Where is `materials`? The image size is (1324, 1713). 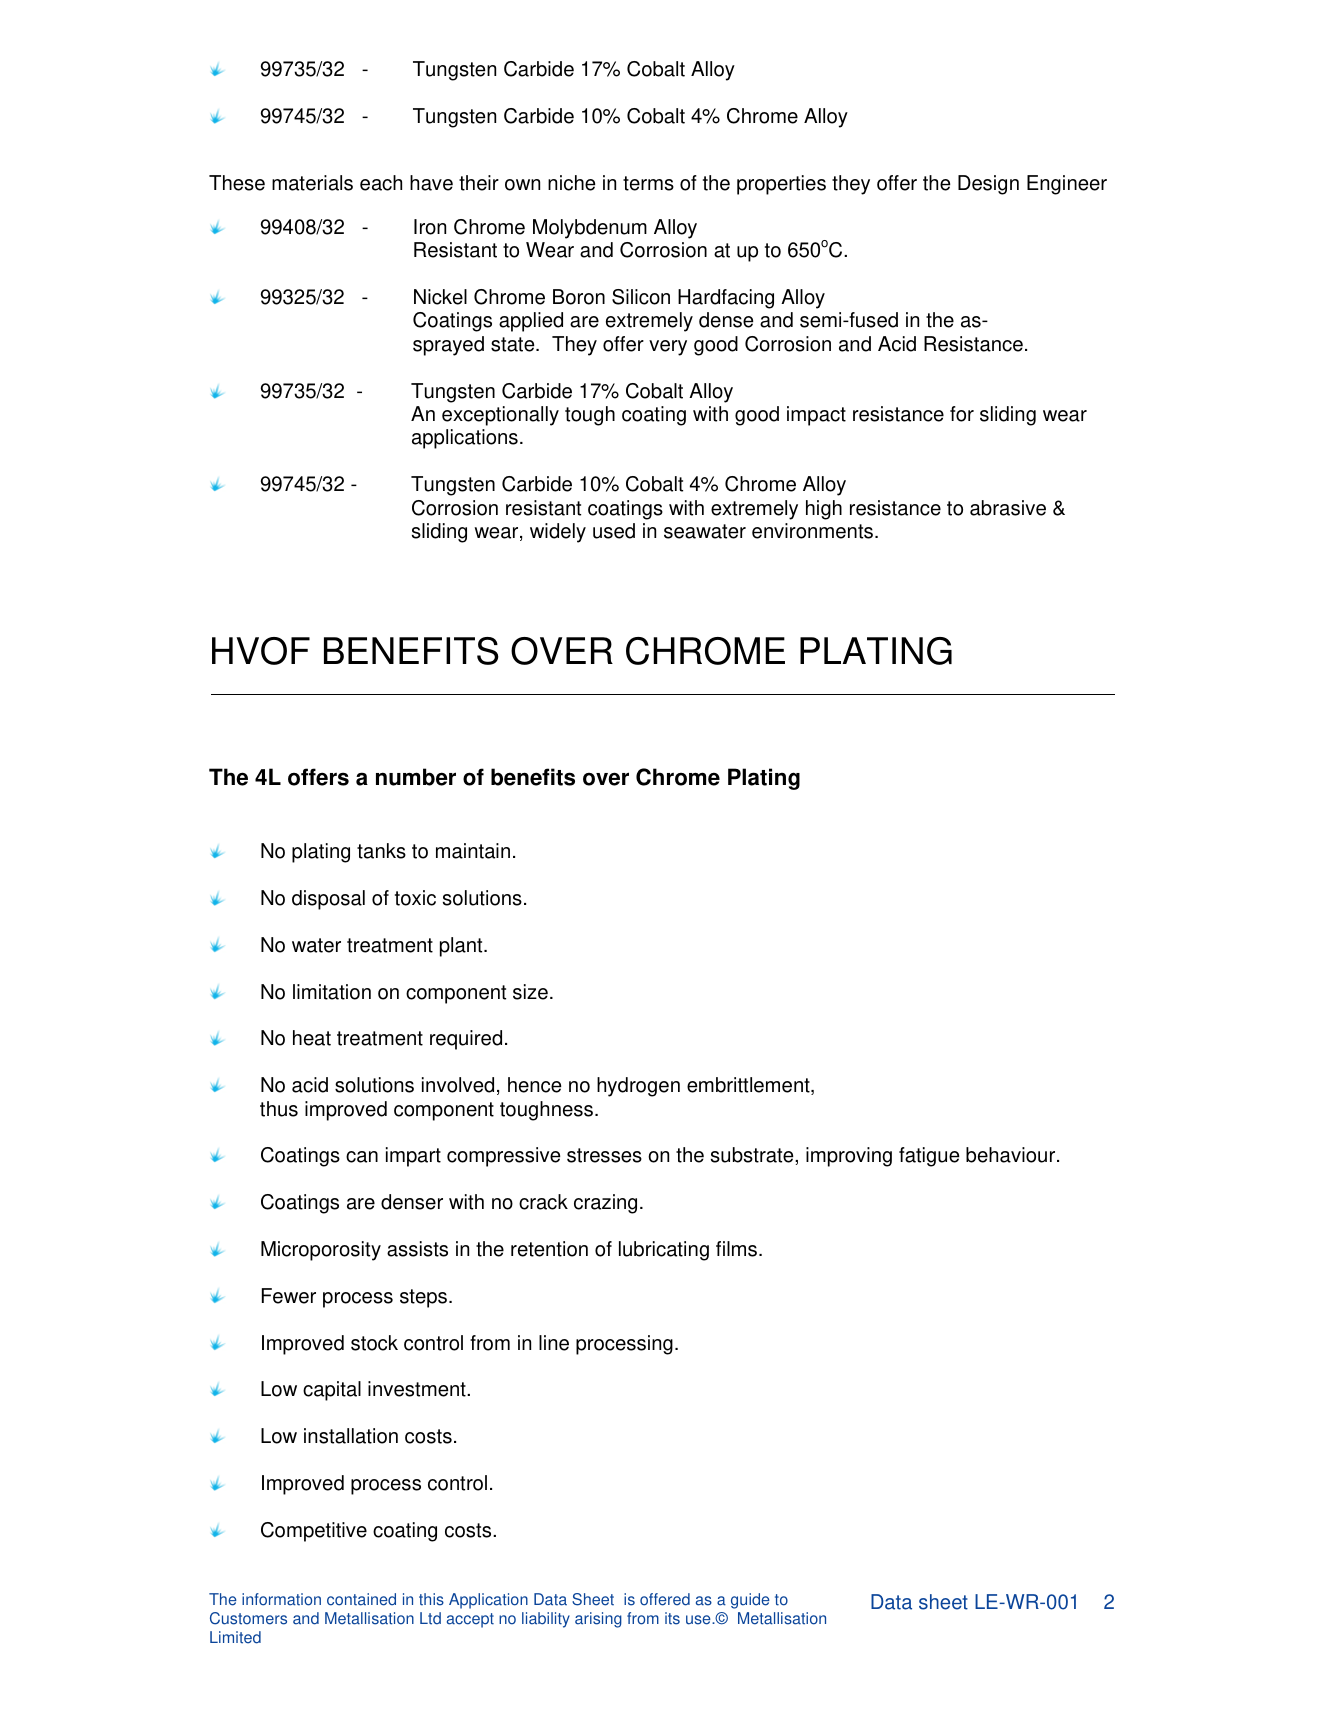 materials is located at coordinates (312, 183).
